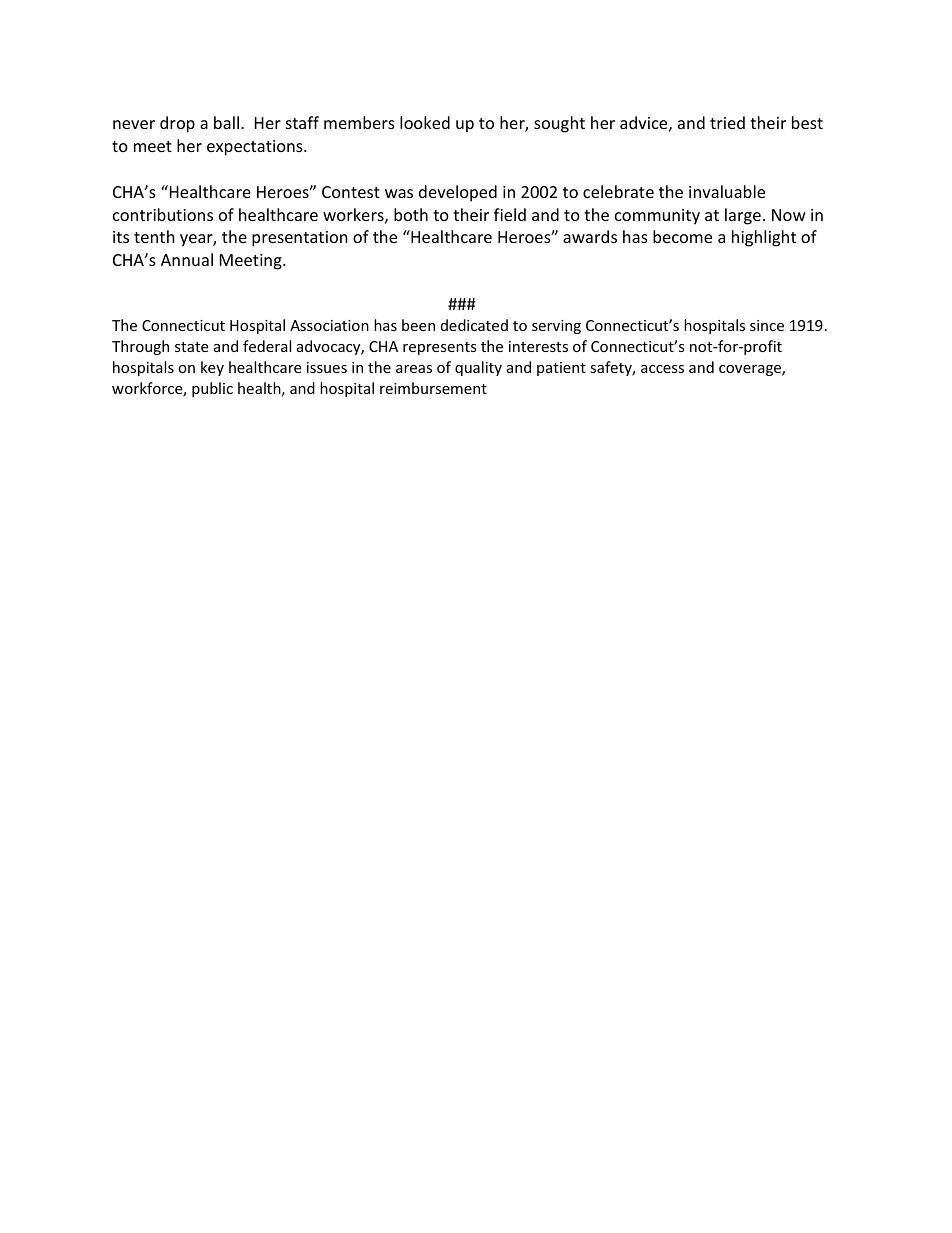 The height and width of the screenshot is (1233, 952). Describe the element at coordinates (329, 325) in the screenshot. I see `Association` at that location.
